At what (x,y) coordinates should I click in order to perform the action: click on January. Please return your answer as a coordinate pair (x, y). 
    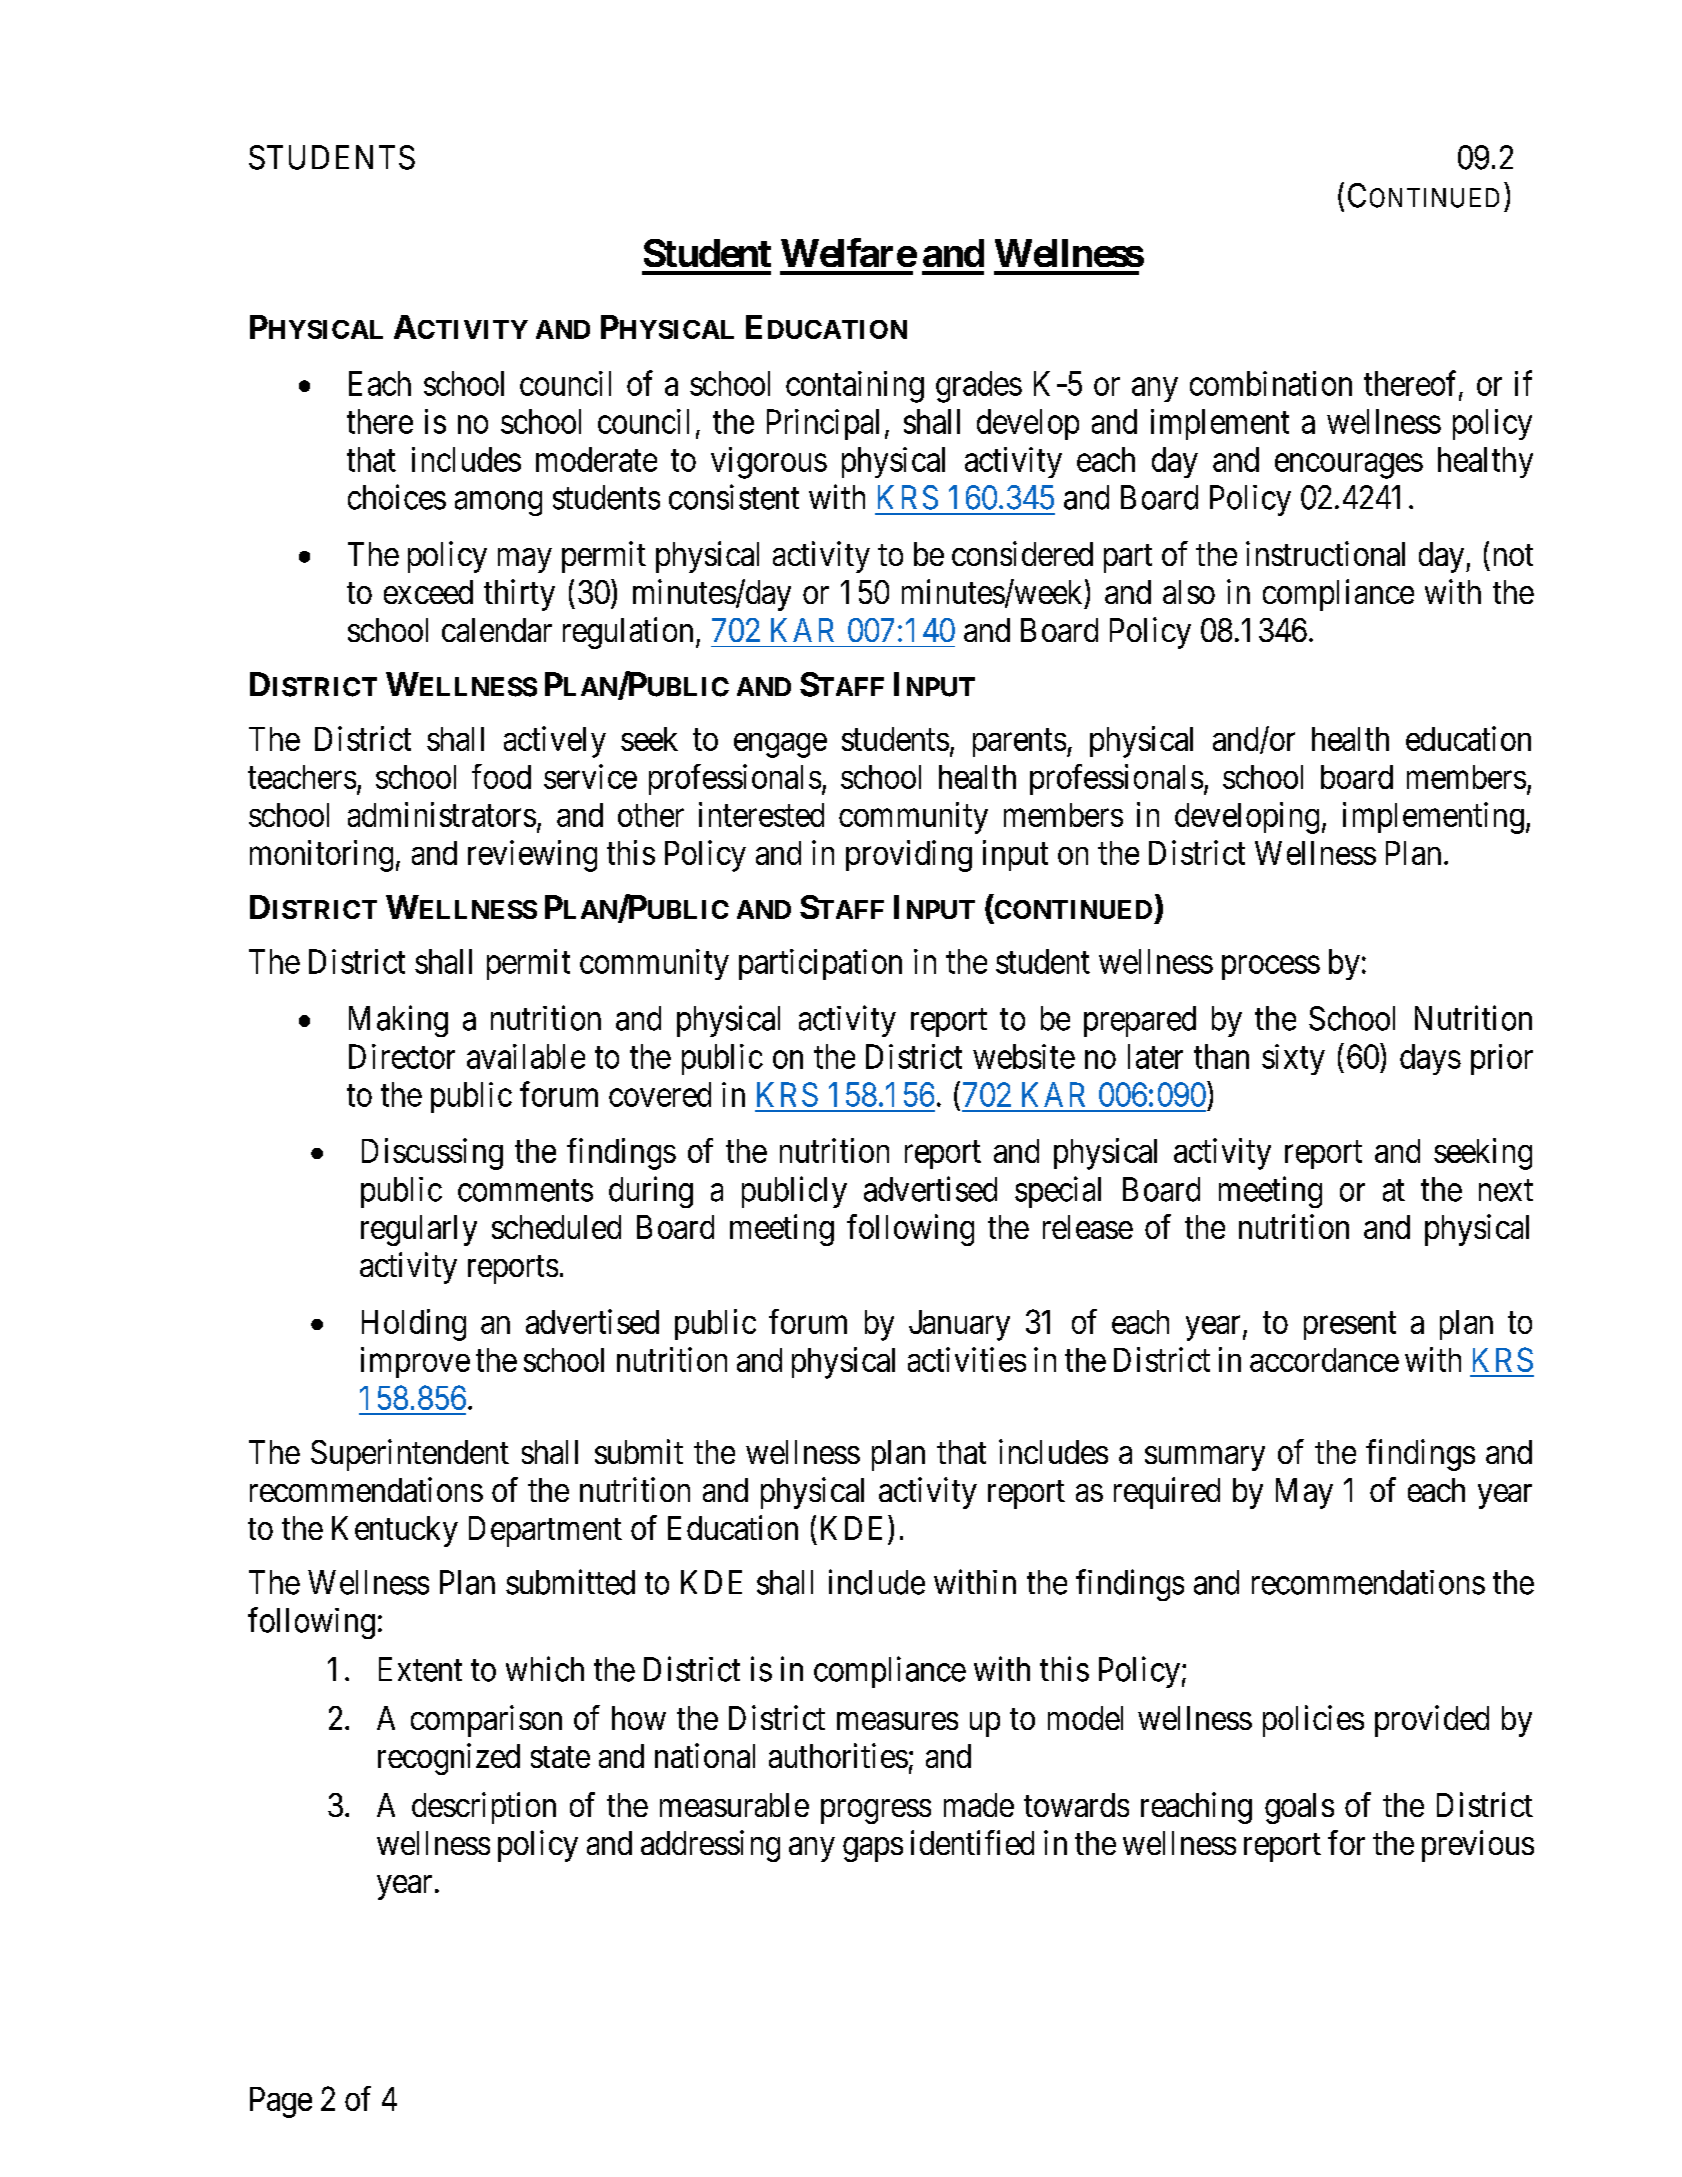
    Looking at the image, I should click on (959, 1325).
